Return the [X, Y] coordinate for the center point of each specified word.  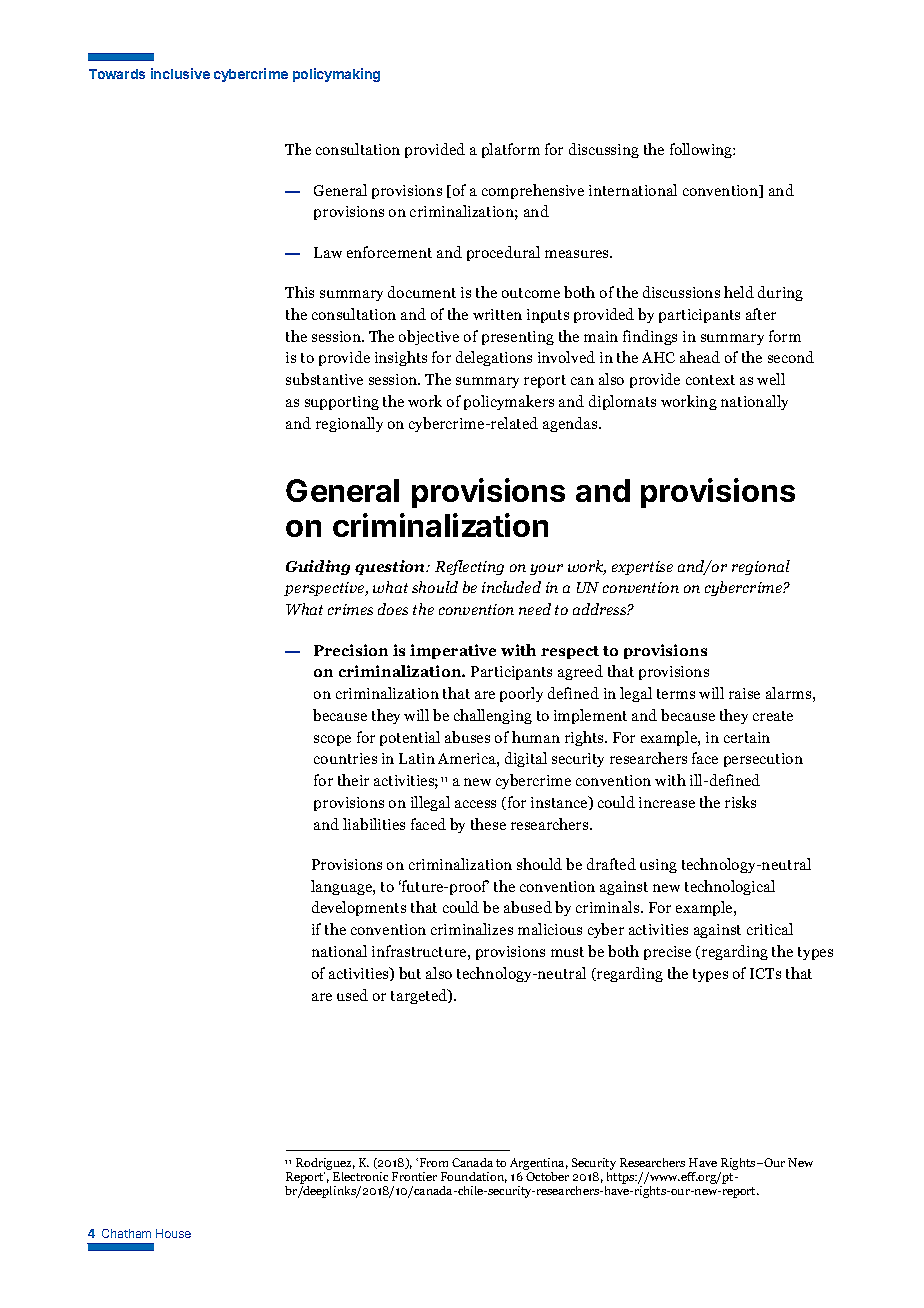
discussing [604, 150]
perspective [325, 589]
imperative [453, 651]
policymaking [336, 75]
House [173, 1233]
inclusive [180, 73]
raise [744, 693]
